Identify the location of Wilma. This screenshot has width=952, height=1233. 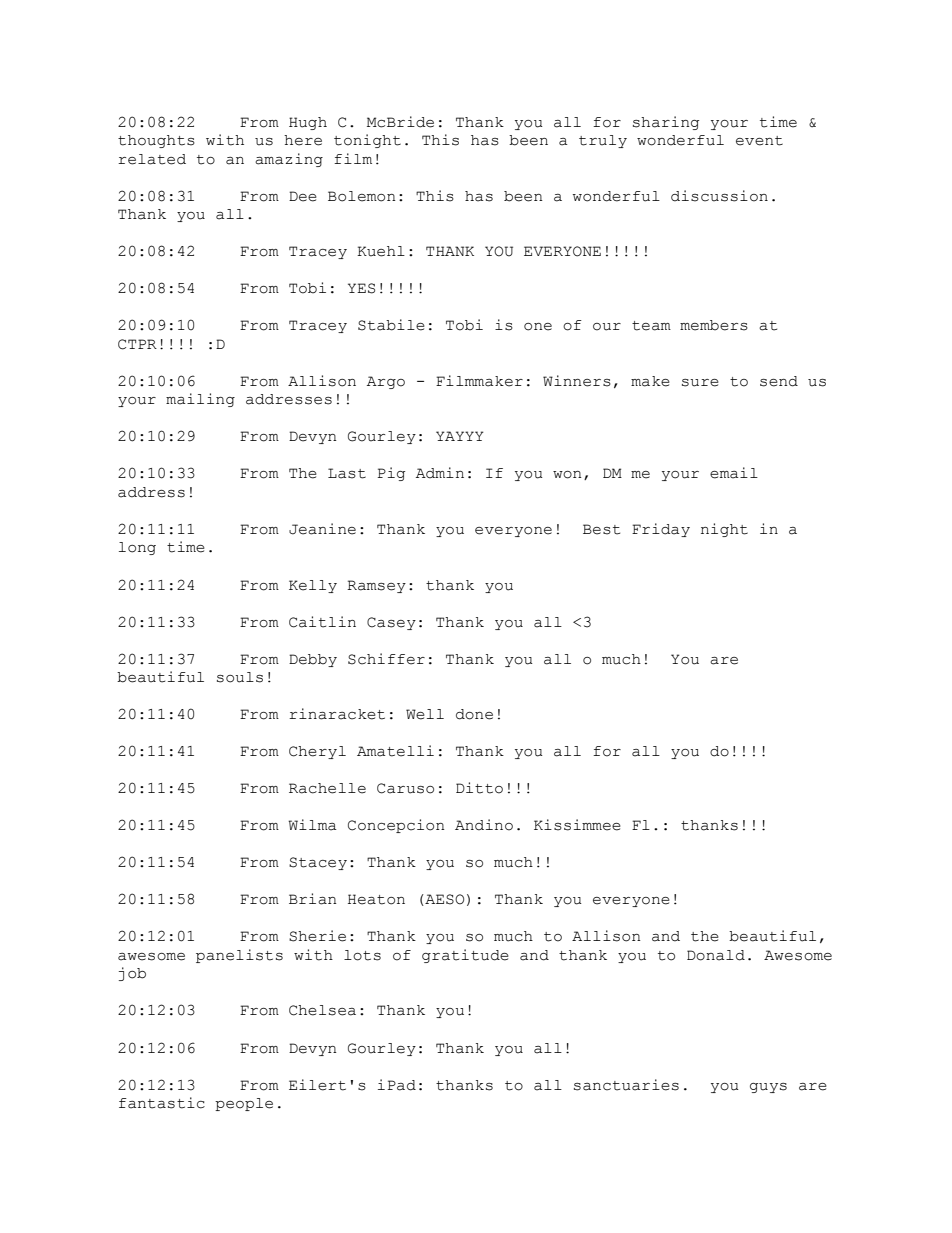
(312, 825).
